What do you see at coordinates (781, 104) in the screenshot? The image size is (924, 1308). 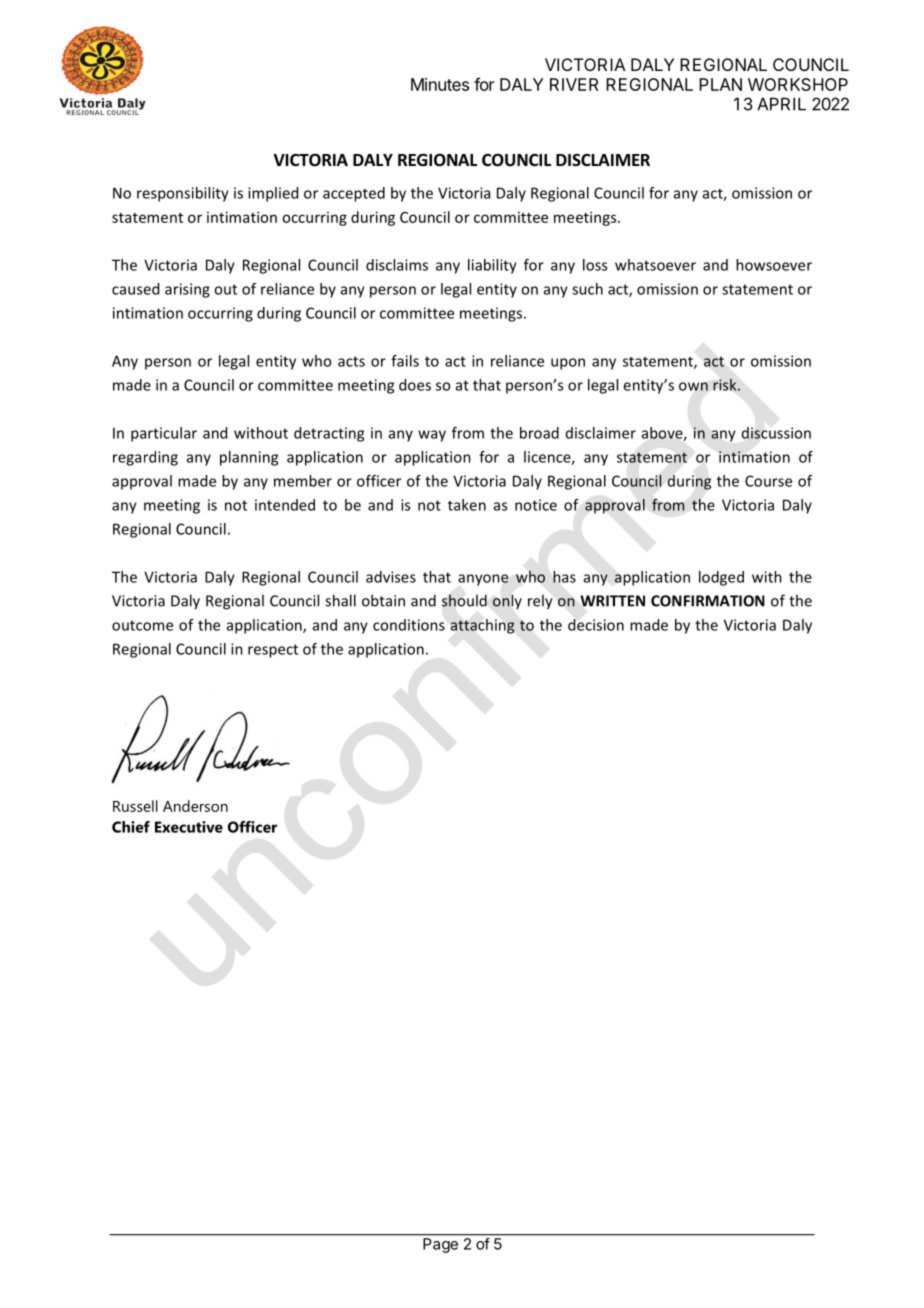 I see `APRIL` at bounding box center [781, 104].
